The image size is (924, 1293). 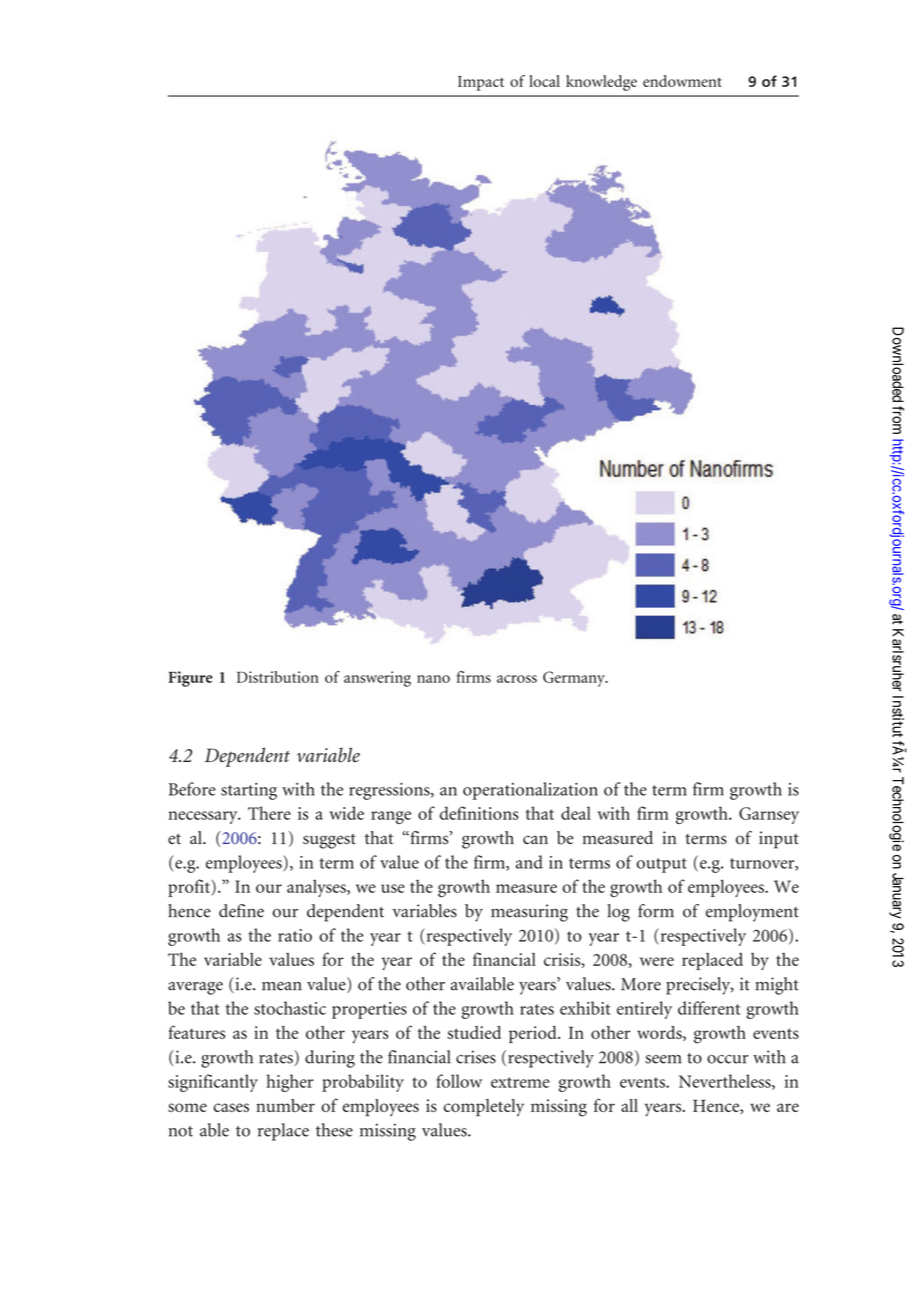 What do you see at coordinates (682, 81) in the document?
I see `endowment` at bounding box center [682, 81].
